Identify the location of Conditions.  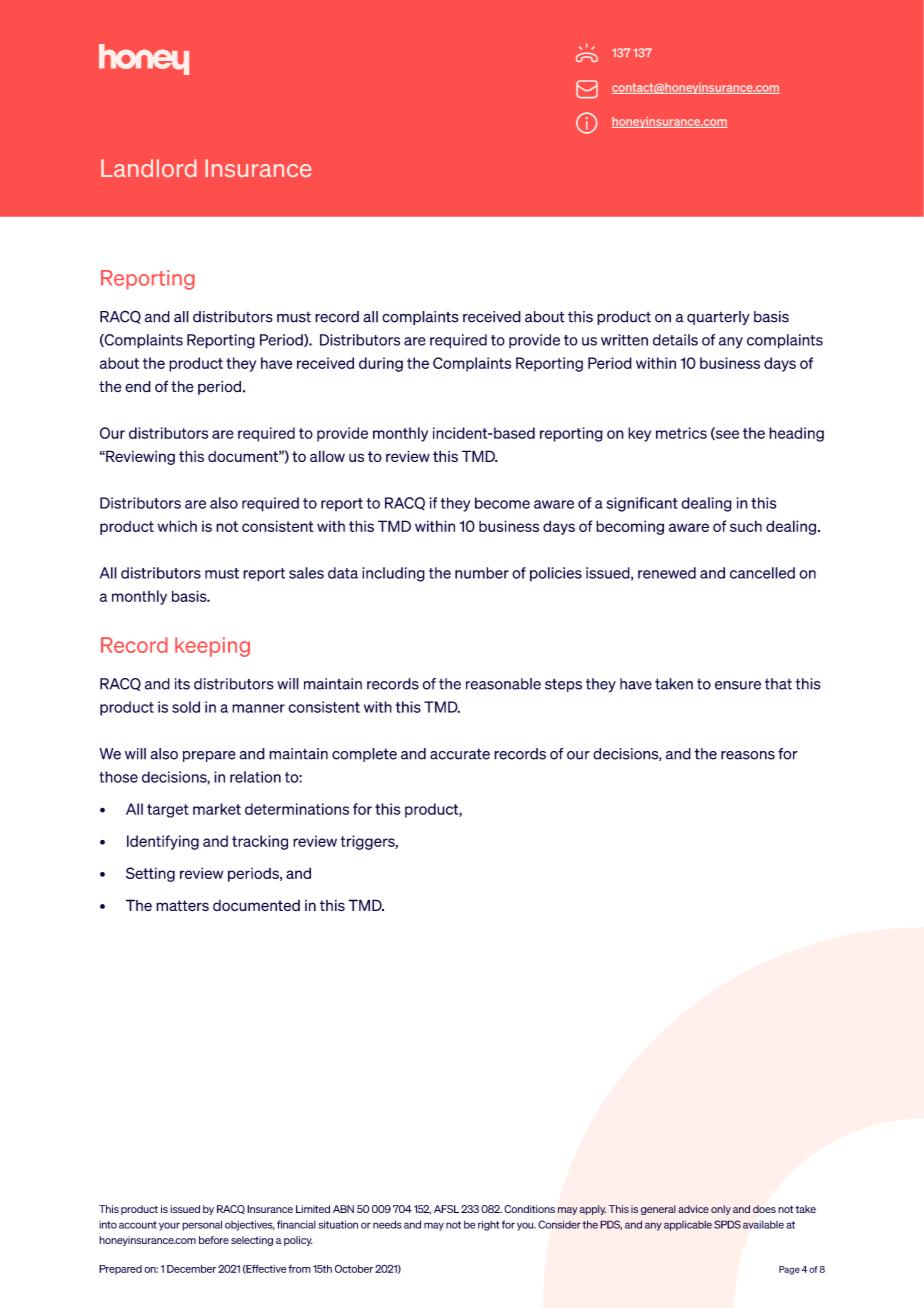
(529, 1209).
